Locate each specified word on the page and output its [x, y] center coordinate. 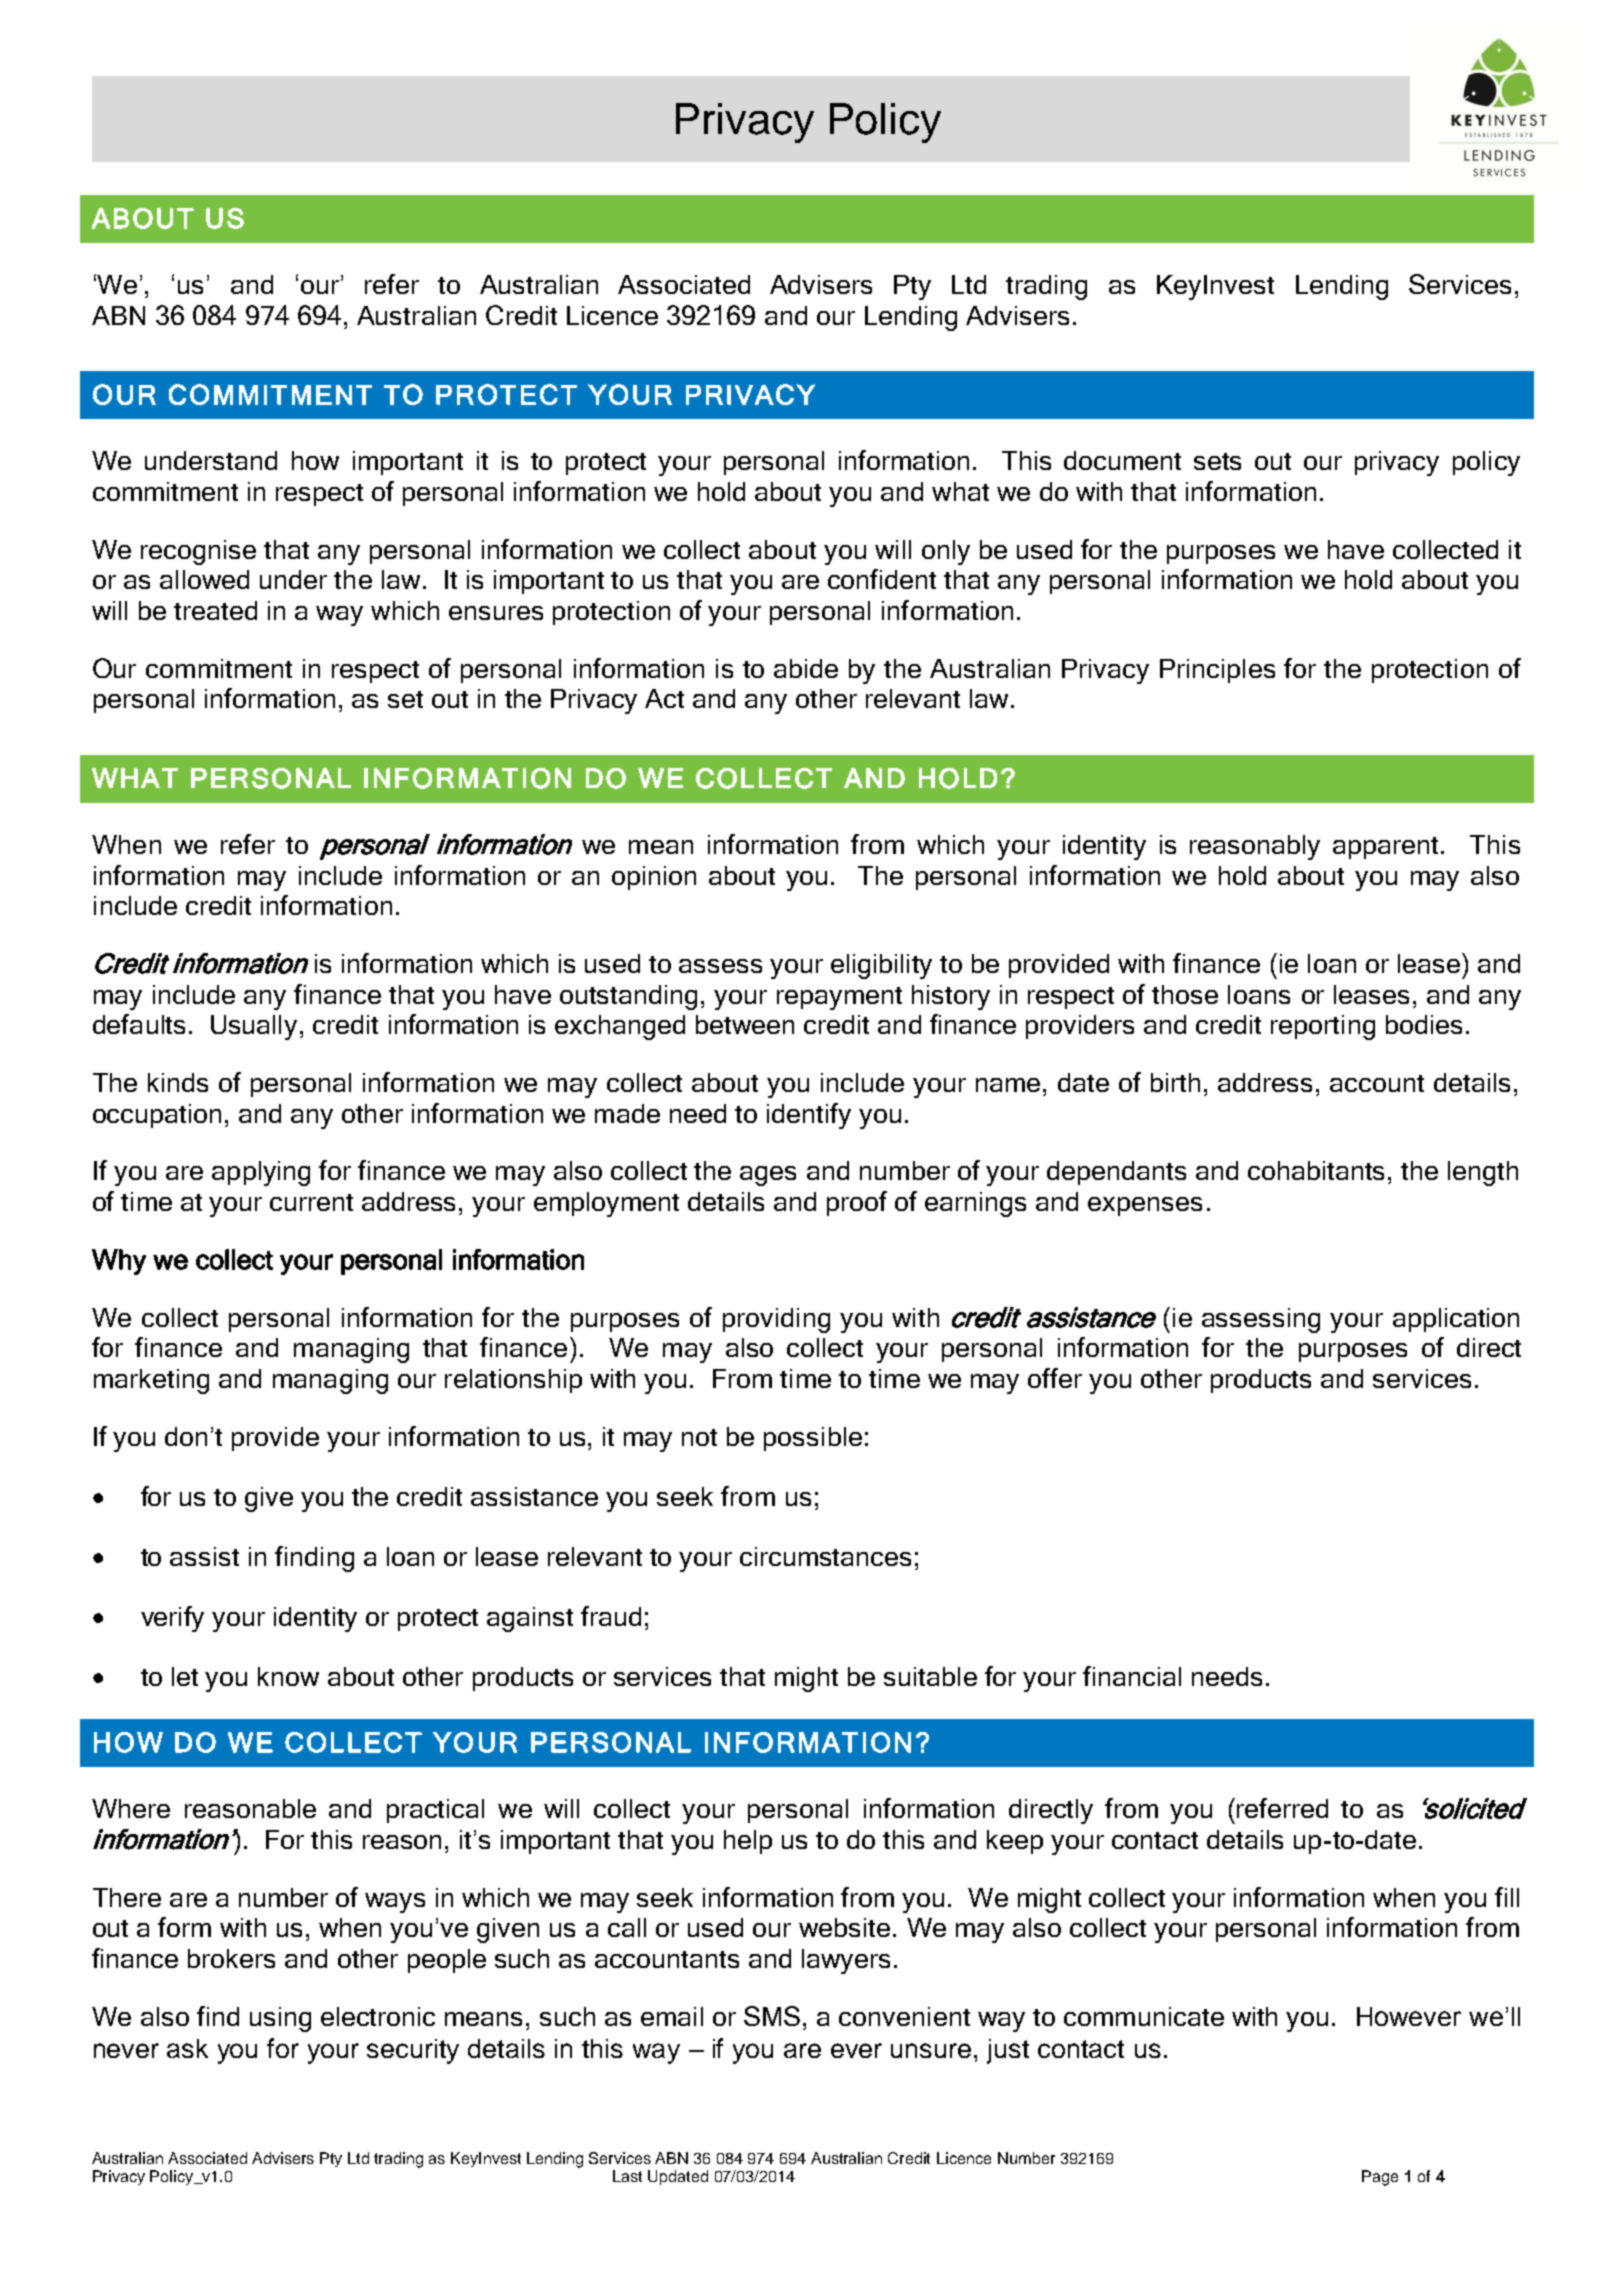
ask [187, 2048]
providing [776, 1320]
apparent [1387, 848]
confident [882, 579]
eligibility [881, 966]
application [1456, 1320]
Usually [254, 1027]
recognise [198, 552]
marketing [151, 1381]
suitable [930, 1676]
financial [1132, 1676]
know [288, 1676]
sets [1217, 461]
